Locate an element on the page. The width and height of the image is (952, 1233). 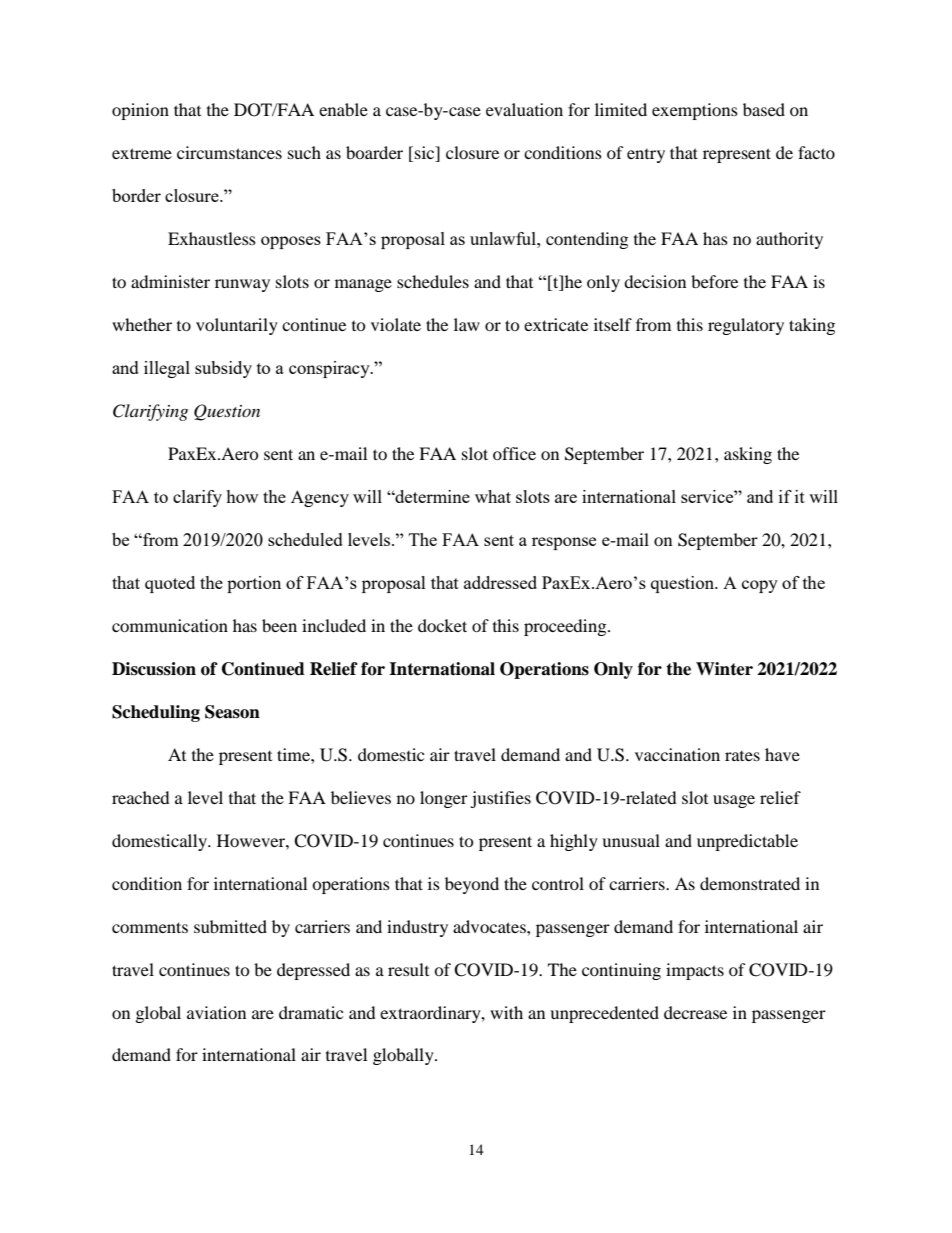
portion is located at coordinates (254, 584).
